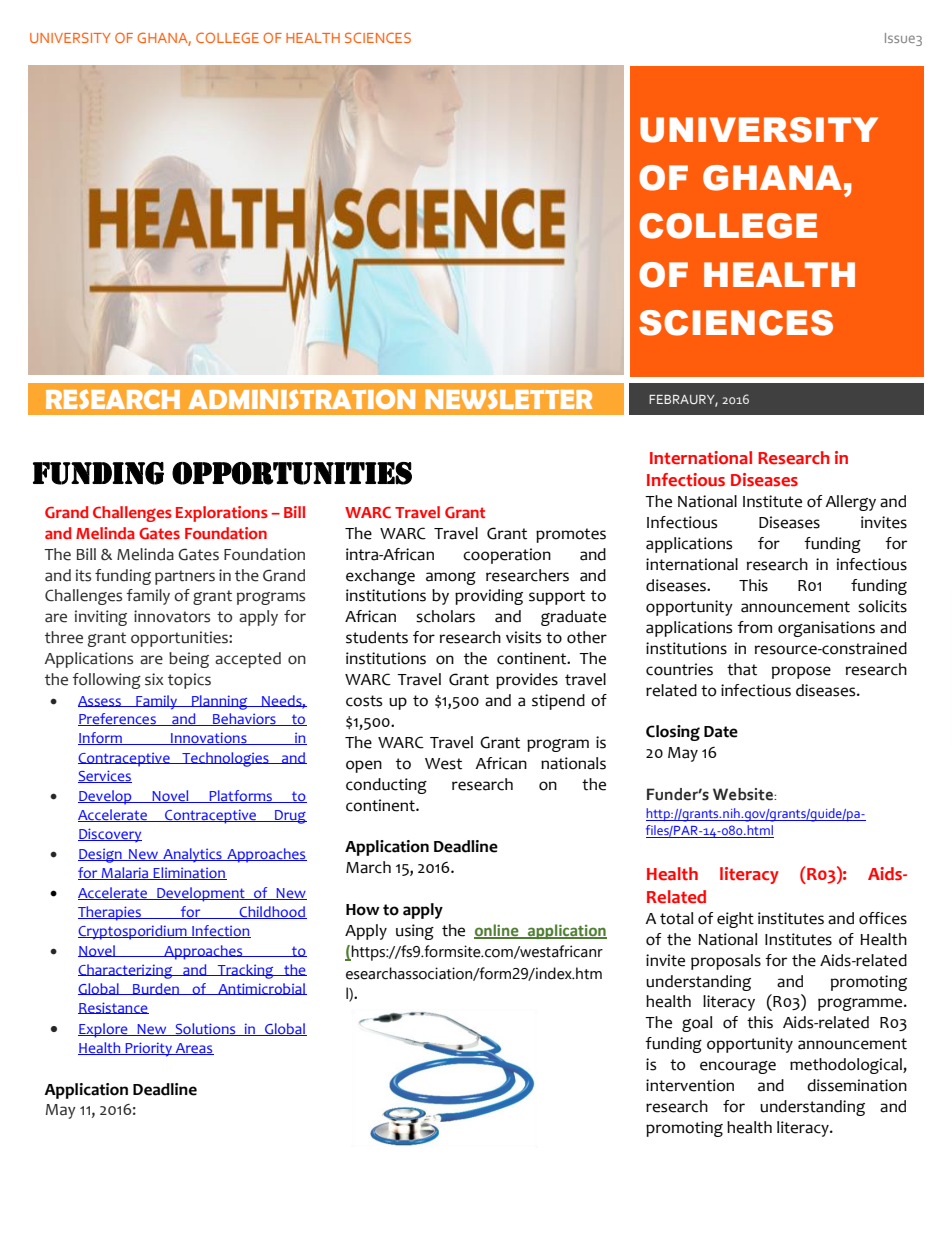 Image resolution: width=952 pixels, height=1233 pixels. What do you see at coordinates (302, 399) in the document?
I see `ADMINISTRATION` at bounding box center [302, 399].
